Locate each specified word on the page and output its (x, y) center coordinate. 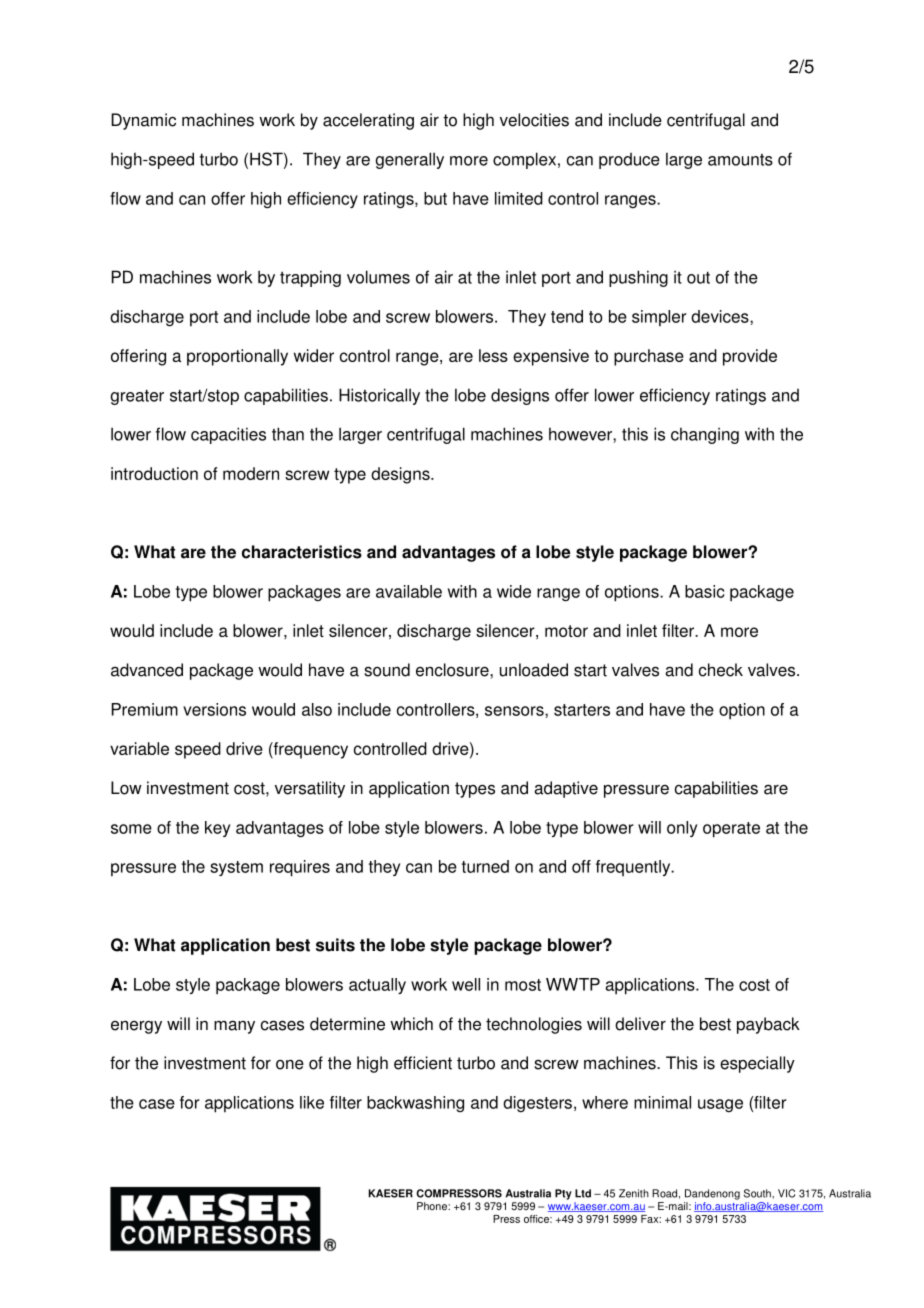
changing (705, 435)
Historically (379, 396)
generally (409, 160)
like (312, 1102)
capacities (228, 435)
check (721, 670)
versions (214, 709)
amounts (740, 160)
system (236, 868)
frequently (634, 868)
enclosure (453, 670)
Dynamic (143, 121)
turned (485, 866)
